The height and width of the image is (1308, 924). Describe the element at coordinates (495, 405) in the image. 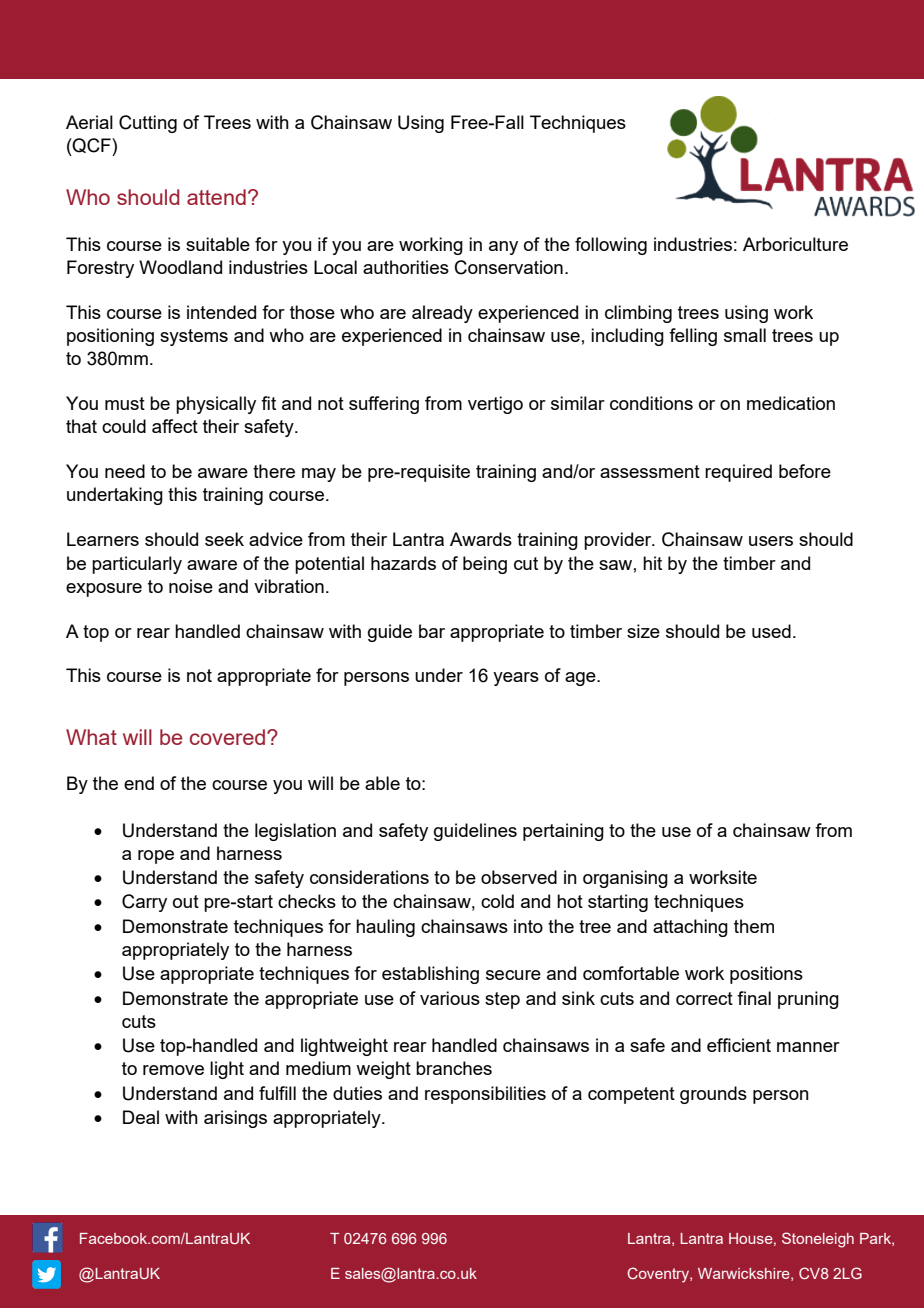

I see `vertigo` at that location.
